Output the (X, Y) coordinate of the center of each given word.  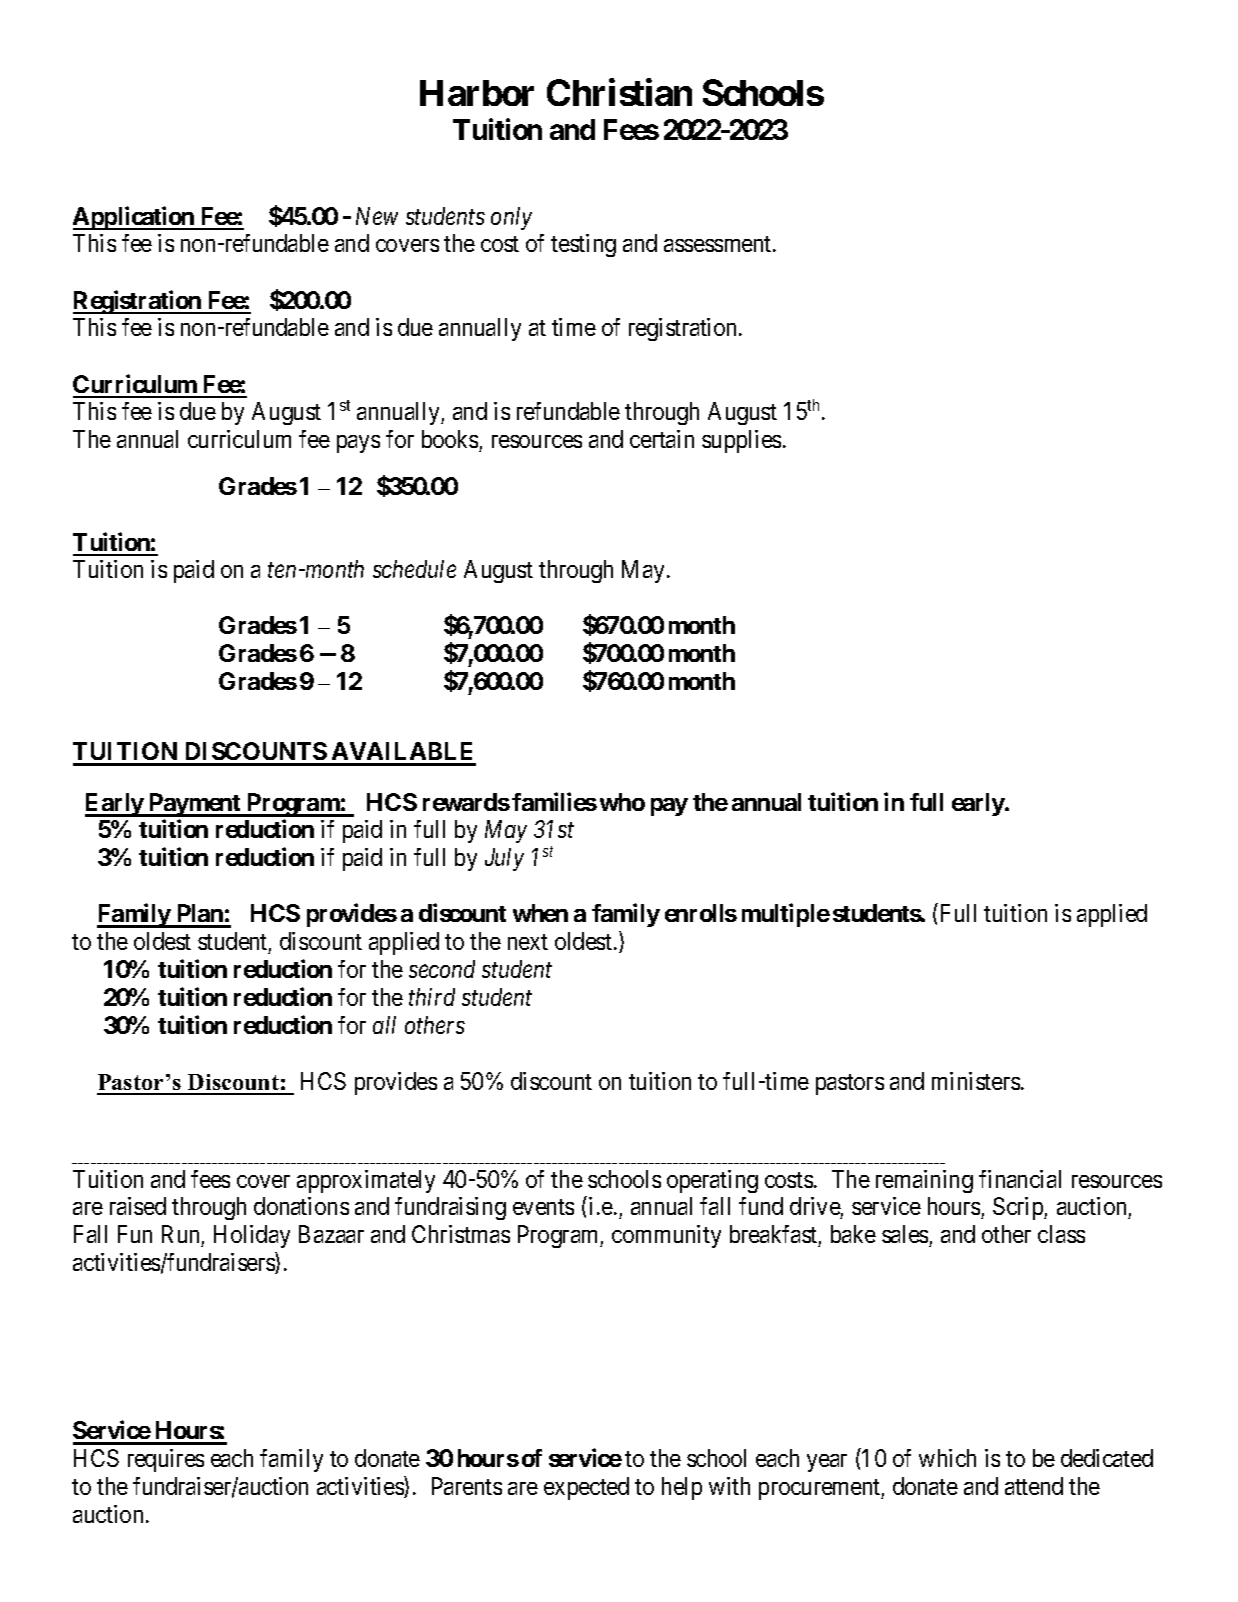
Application (134, 218)
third (432, 997)
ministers (976, 1081)
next (528, 942)
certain (662, 439)
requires (166, 1460)
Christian (619, 92)
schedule (414, 569)
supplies (741, 441)
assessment (719, 244)
